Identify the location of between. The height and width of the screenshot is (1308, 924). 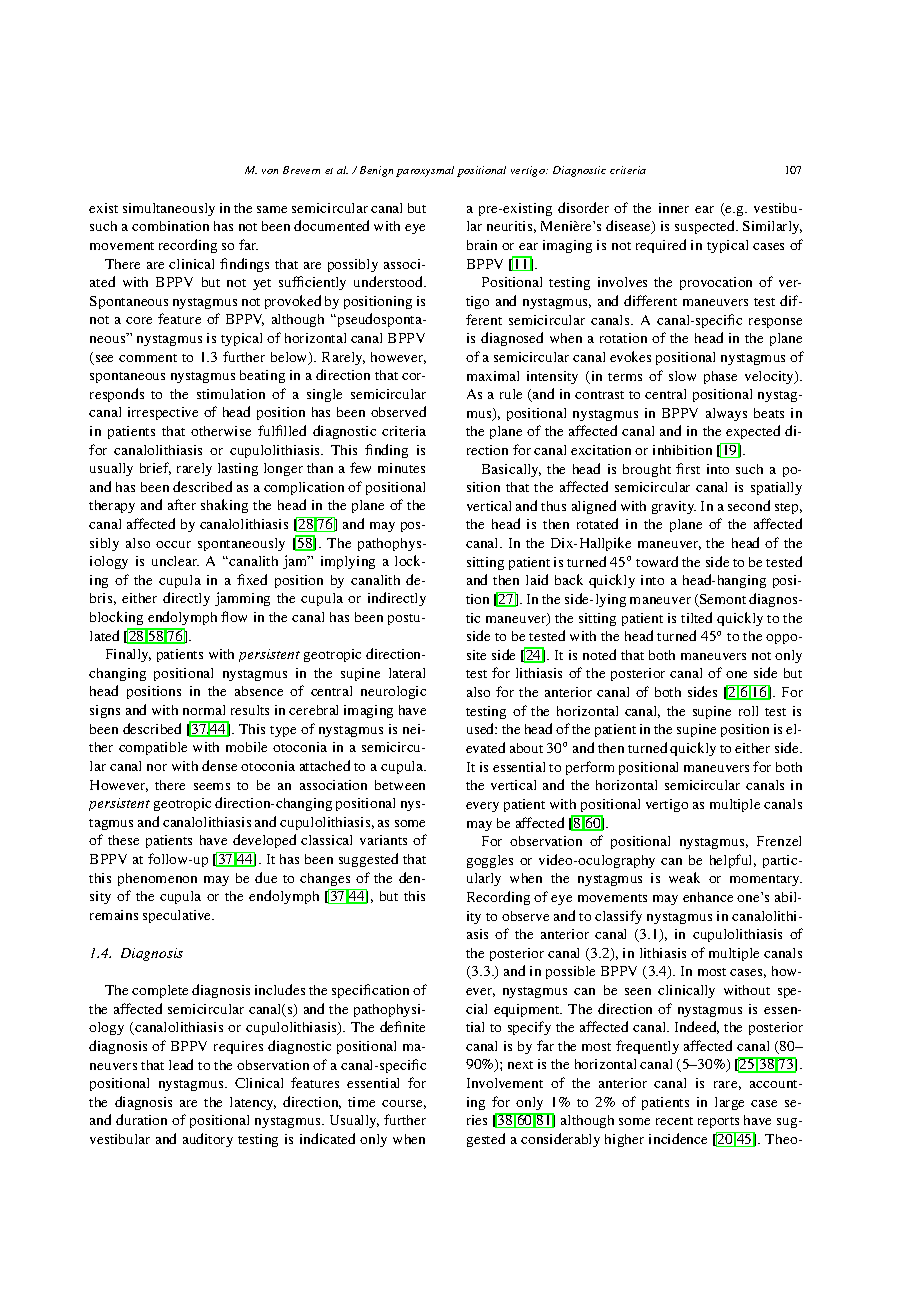
(400, 785).
